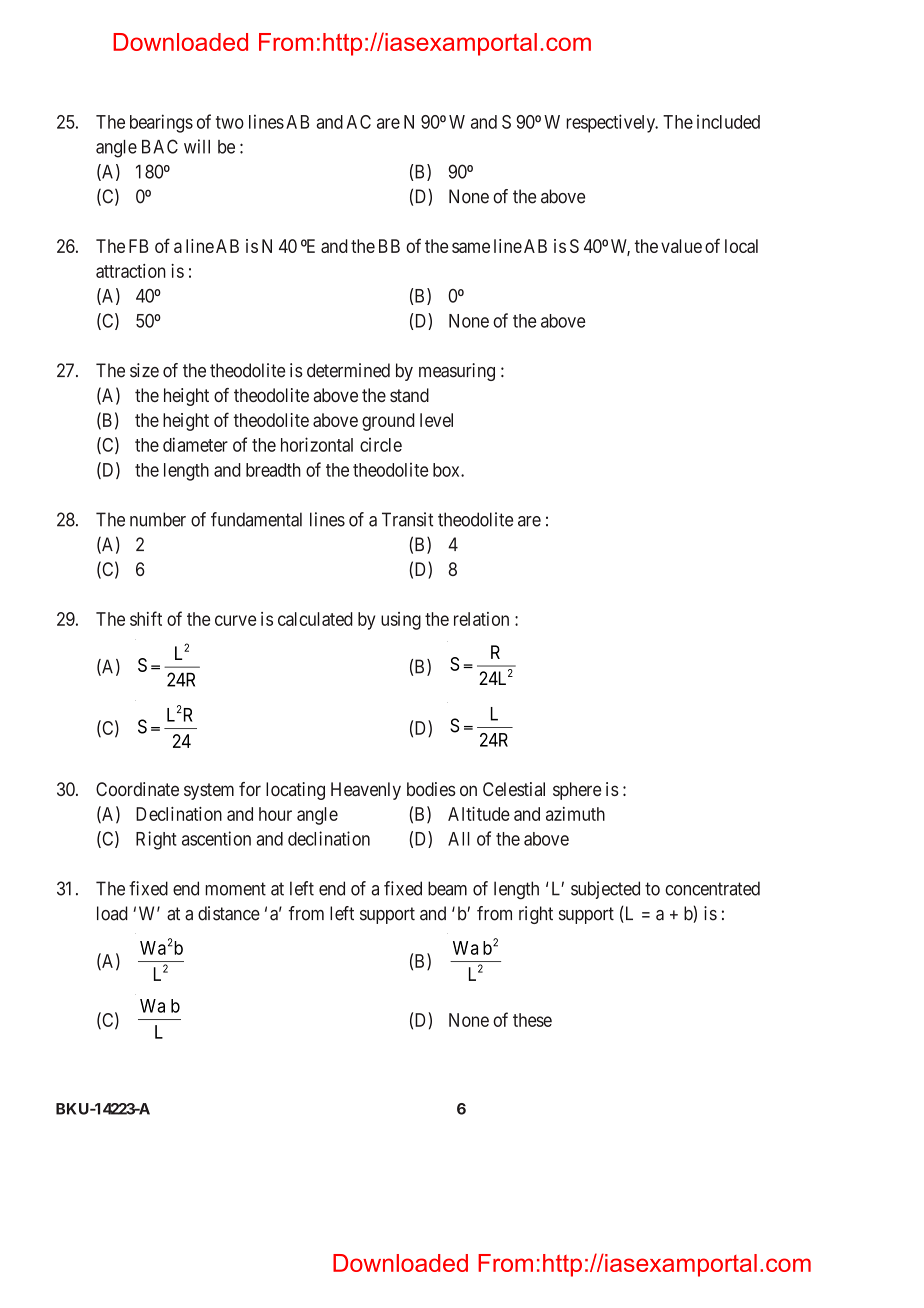 The height and width of the page is (1308, 924). Describe the element at coordinates (577, 791) in the page. I see `sphere` at that location.
